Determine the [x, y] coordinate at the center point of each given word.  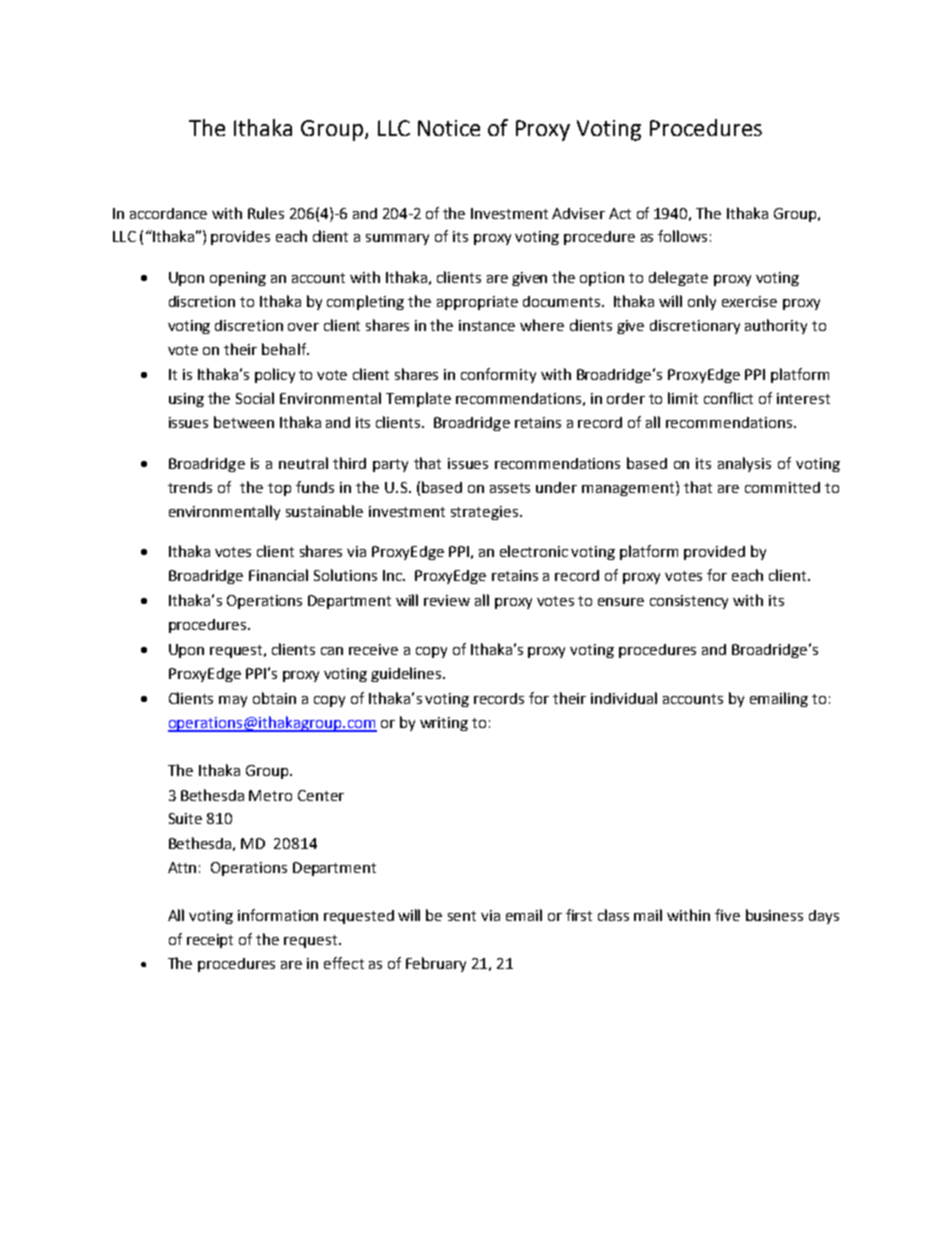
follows [682, 236]
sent [462, 916]
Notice [449, 128]
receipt [210, 941]
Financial [278, 575]
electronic [534, 551]
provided [714, 553]
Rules [266, 213]
